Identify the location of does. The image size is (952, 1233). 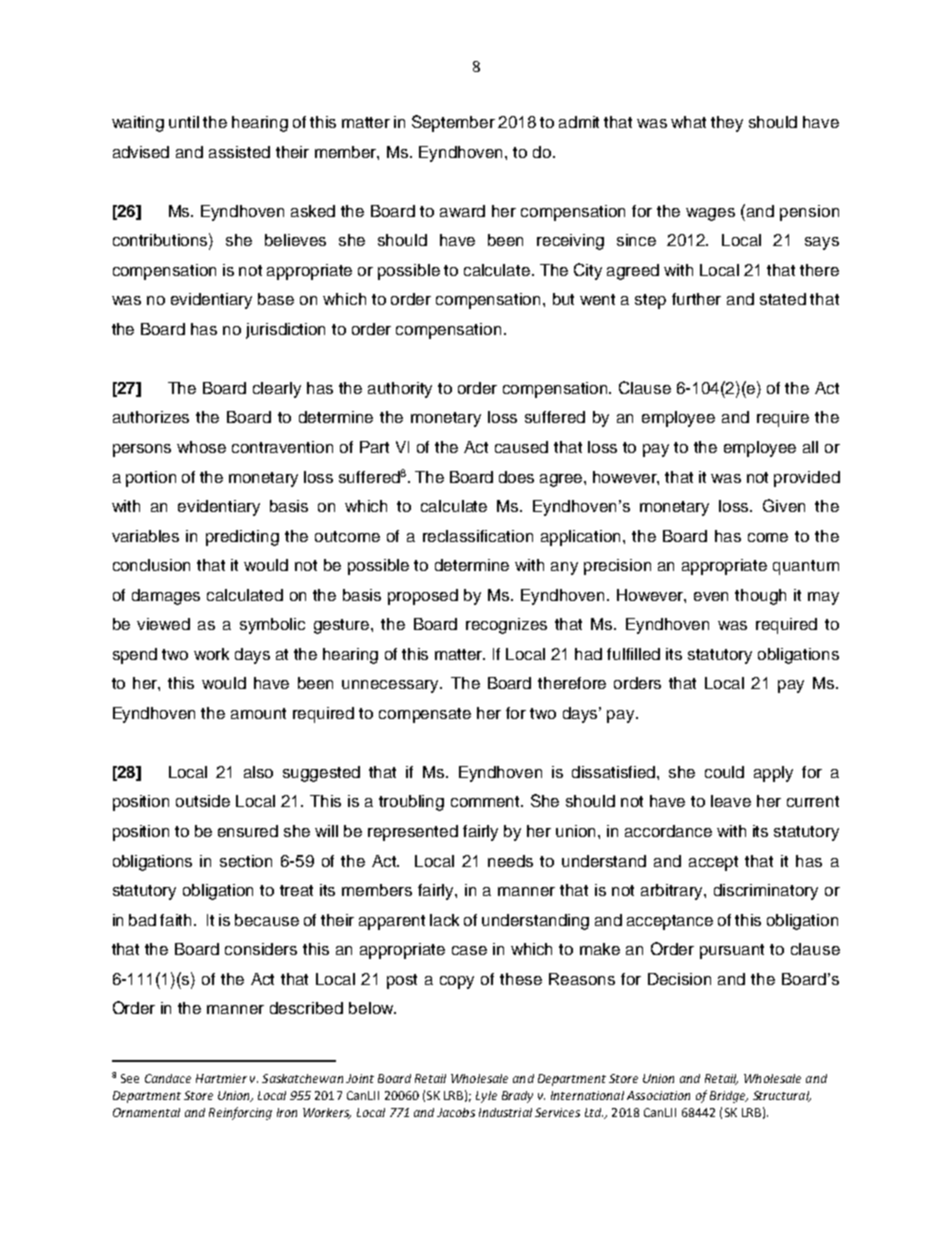
(516, 477).
